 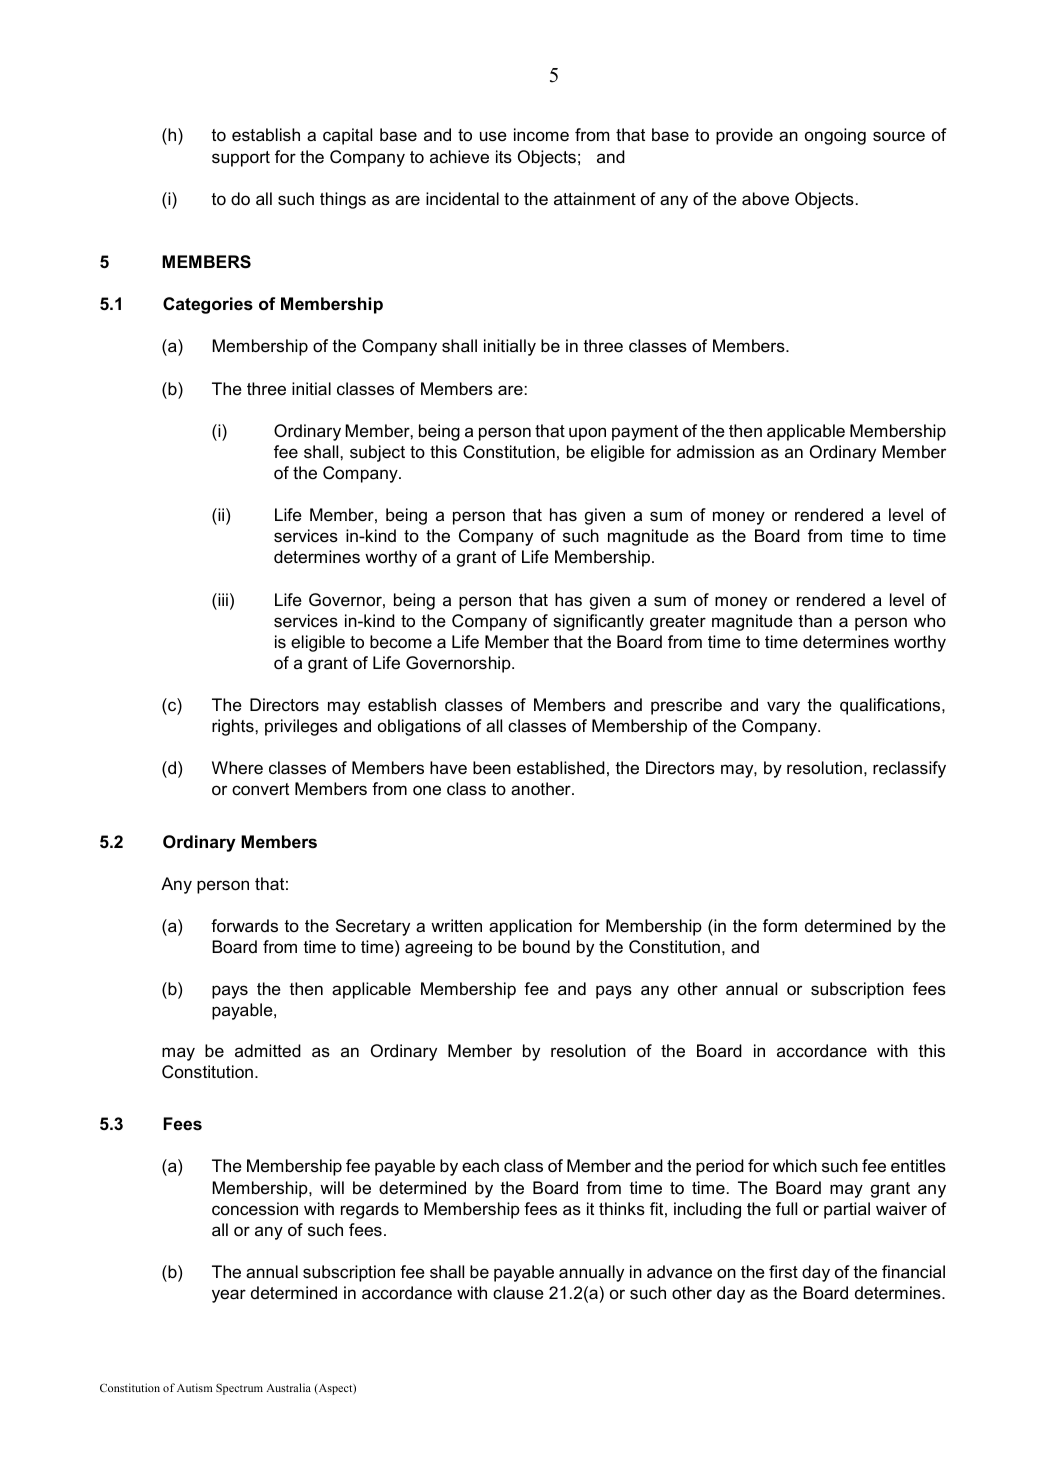 I want to click on ongoing, so click(x=835, y=136).
